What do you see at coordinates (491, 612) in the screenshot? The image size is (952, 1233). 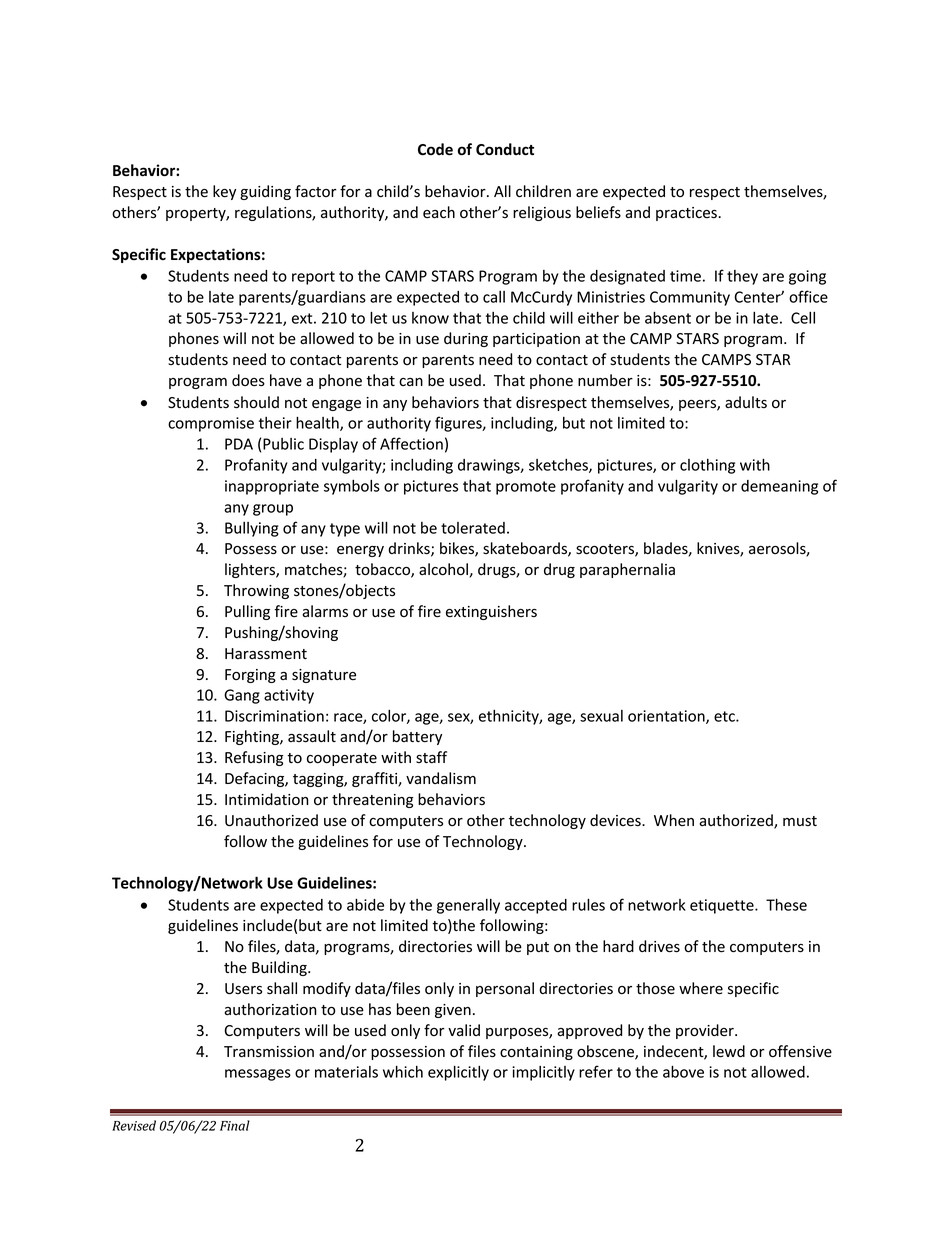 I see `extinguishers` at bounding box center [491, 612].
